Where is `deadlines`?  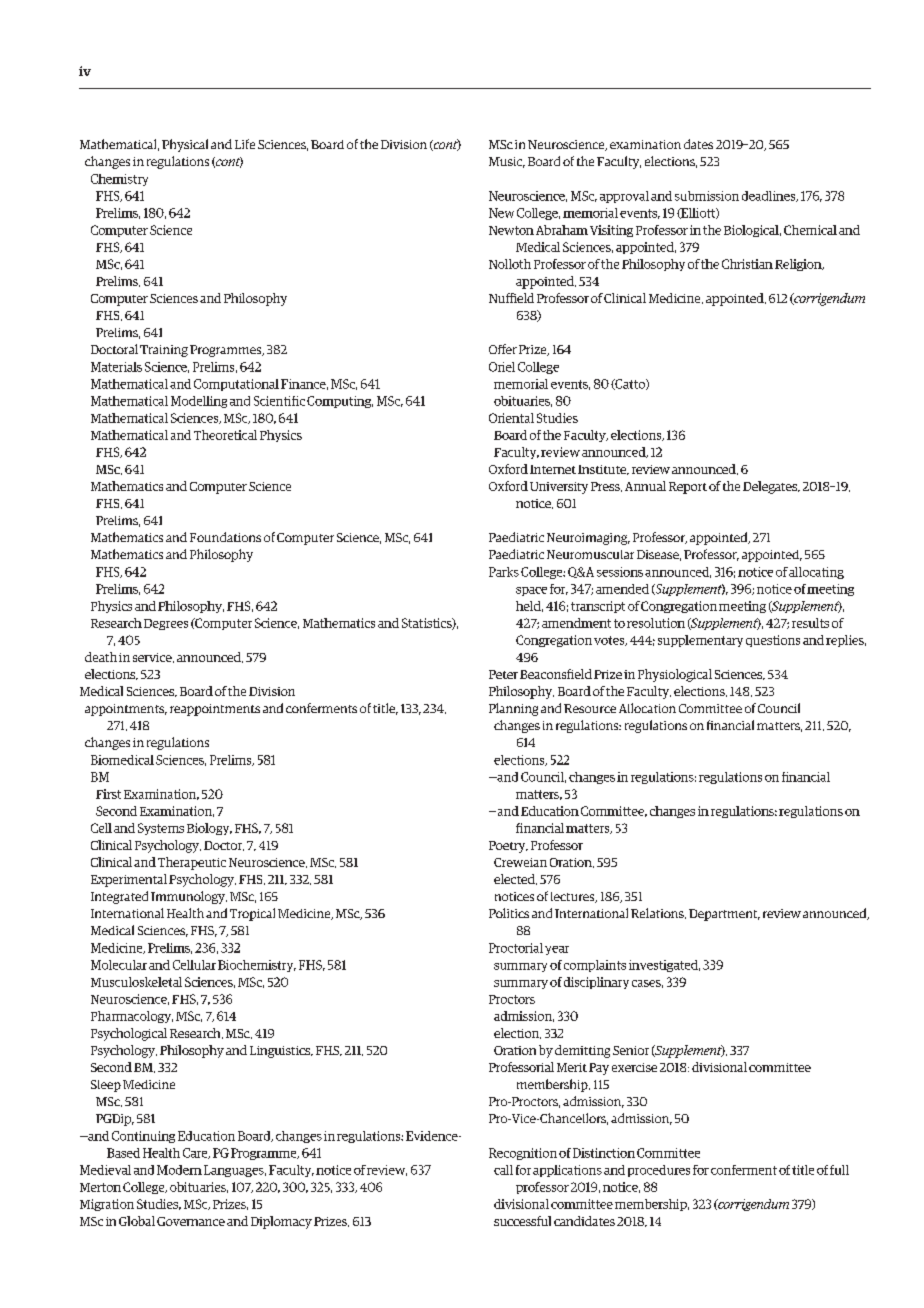 deadlines is located at coordinates (770, 196).
